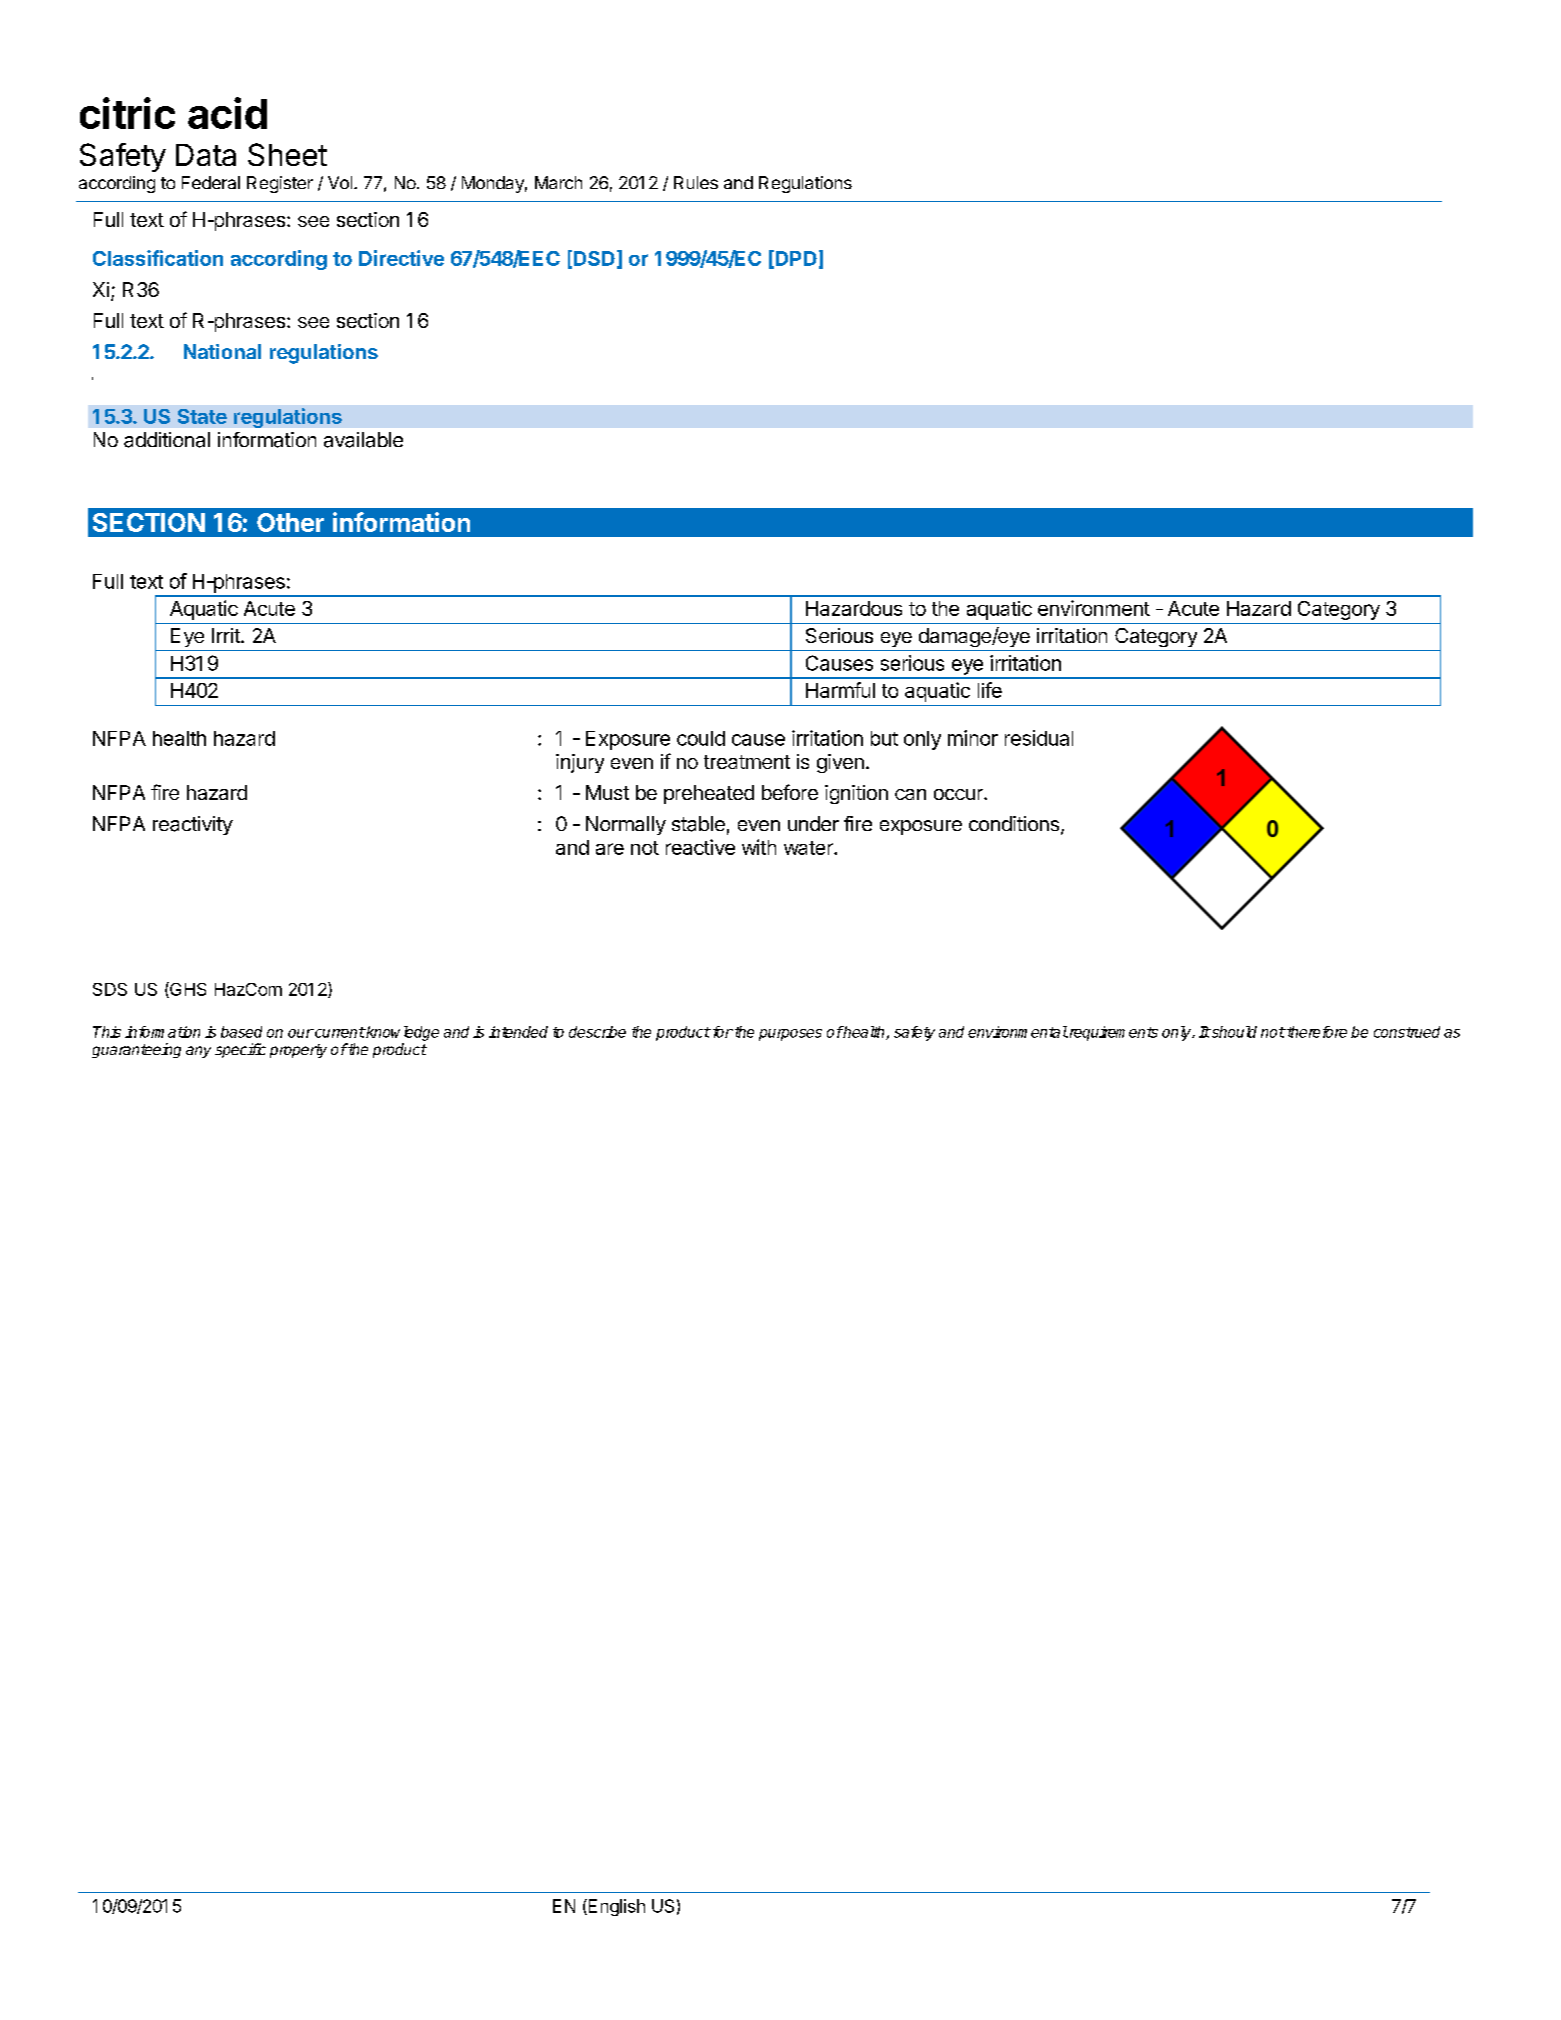 The width and height of the page is (1561, 2020). I want to click on describe, so click(597, 1032).
